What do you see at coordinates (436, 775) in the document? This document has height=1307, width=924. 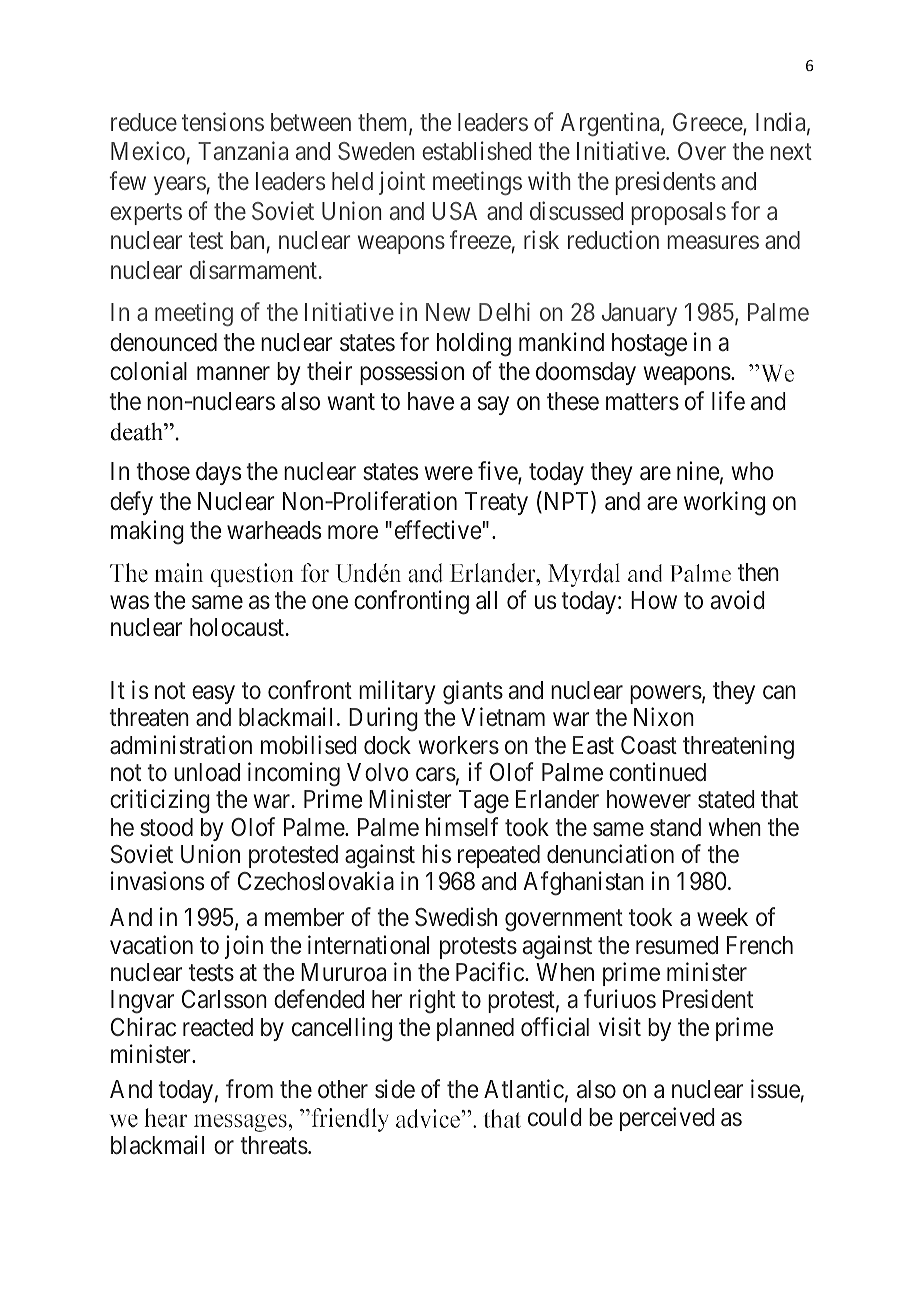 I see `cars` at bounding box center [436, 775].
